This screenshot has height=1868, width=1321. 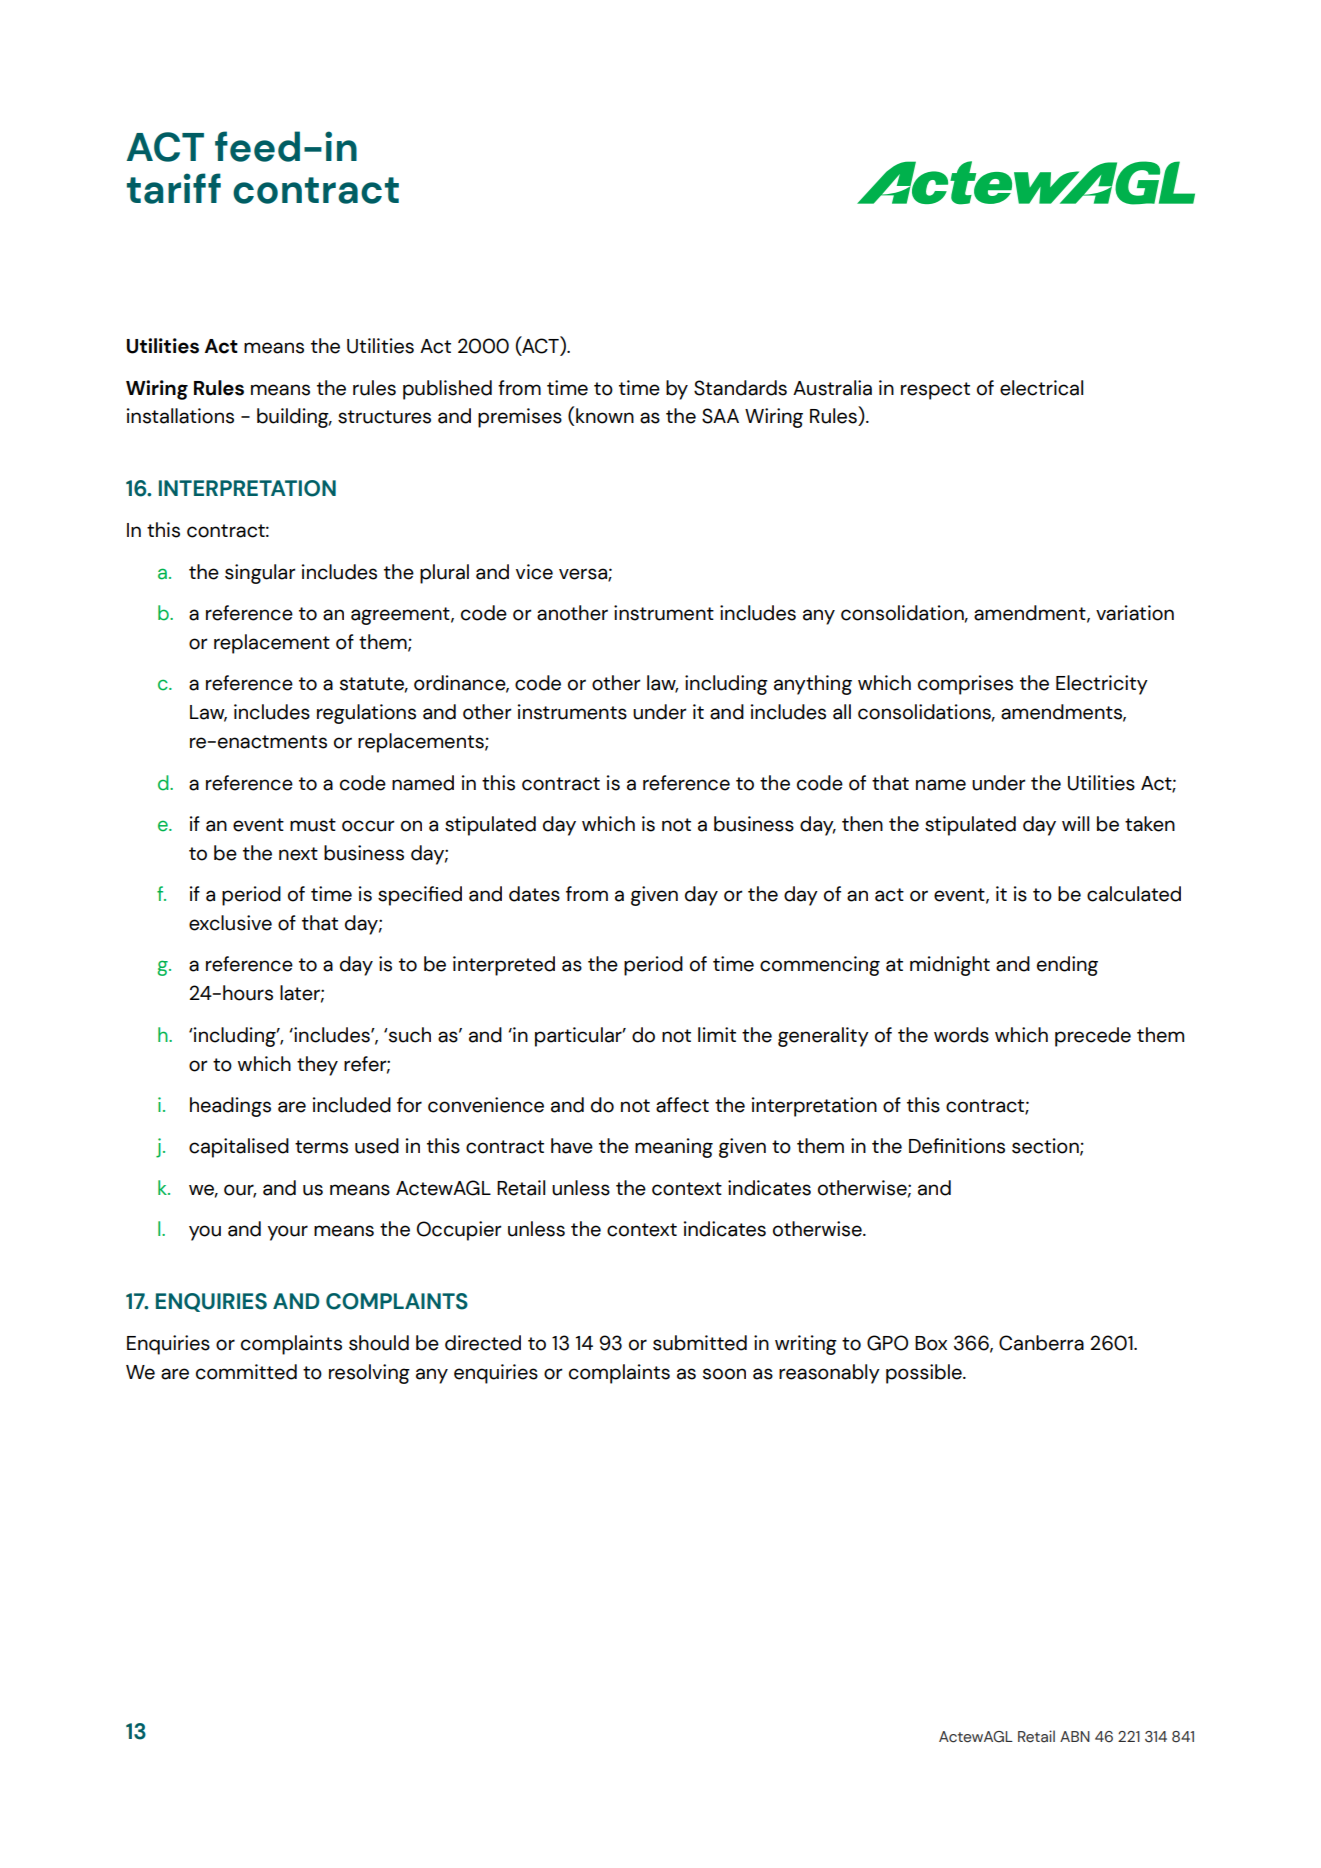 I want to click on electrical, so click(x=1041, y=388).
